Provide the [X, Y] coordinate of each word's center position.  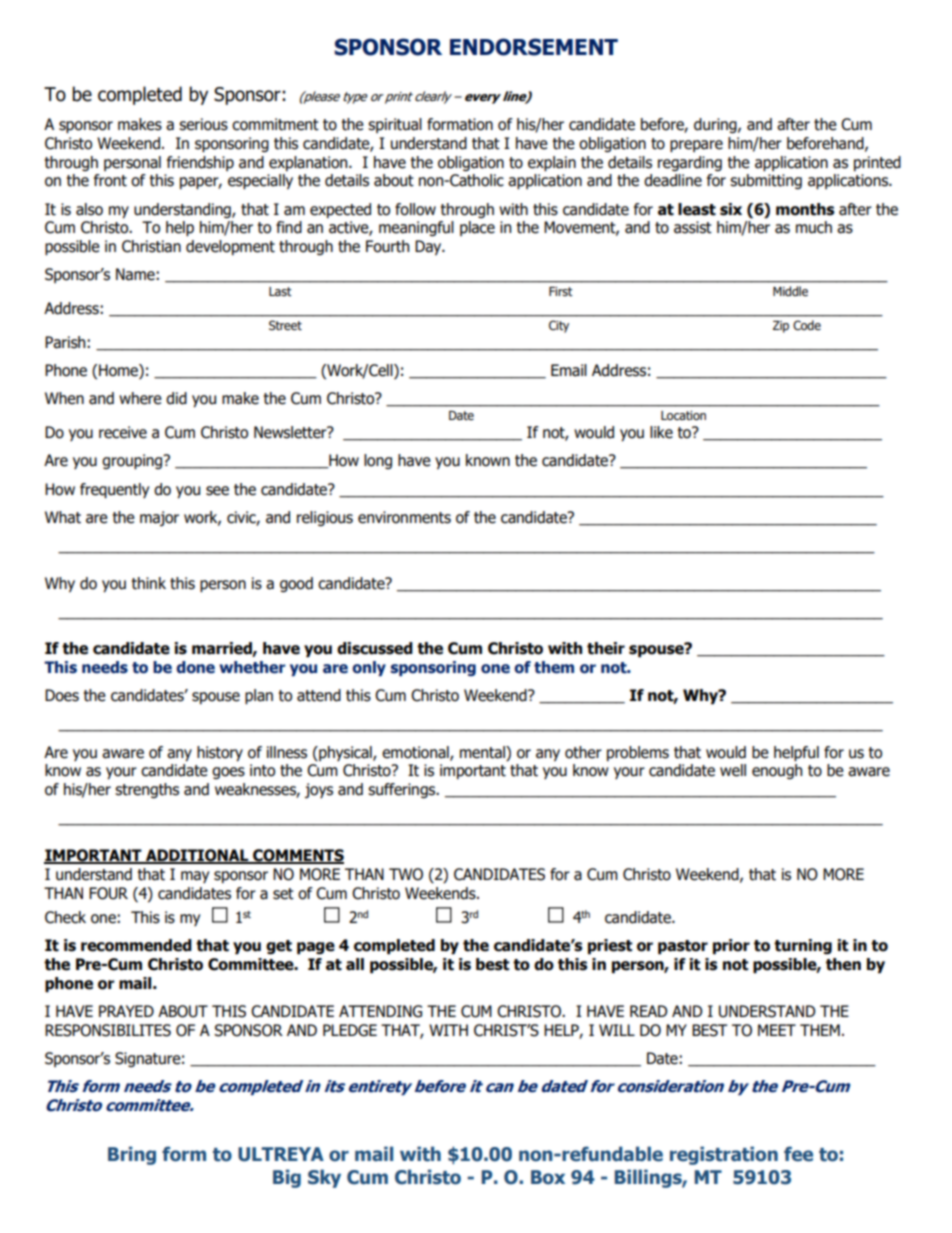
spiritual [395, 125]
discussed [375, 648]
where [140, 398]
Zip [781, 327]
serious [203, 124]
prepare [696, 146]
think [149, 583]
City [559, 326]
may [195, 877]
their [606, 648]
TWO [406, 874]
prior [731, 947]
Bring [132, 1155]
